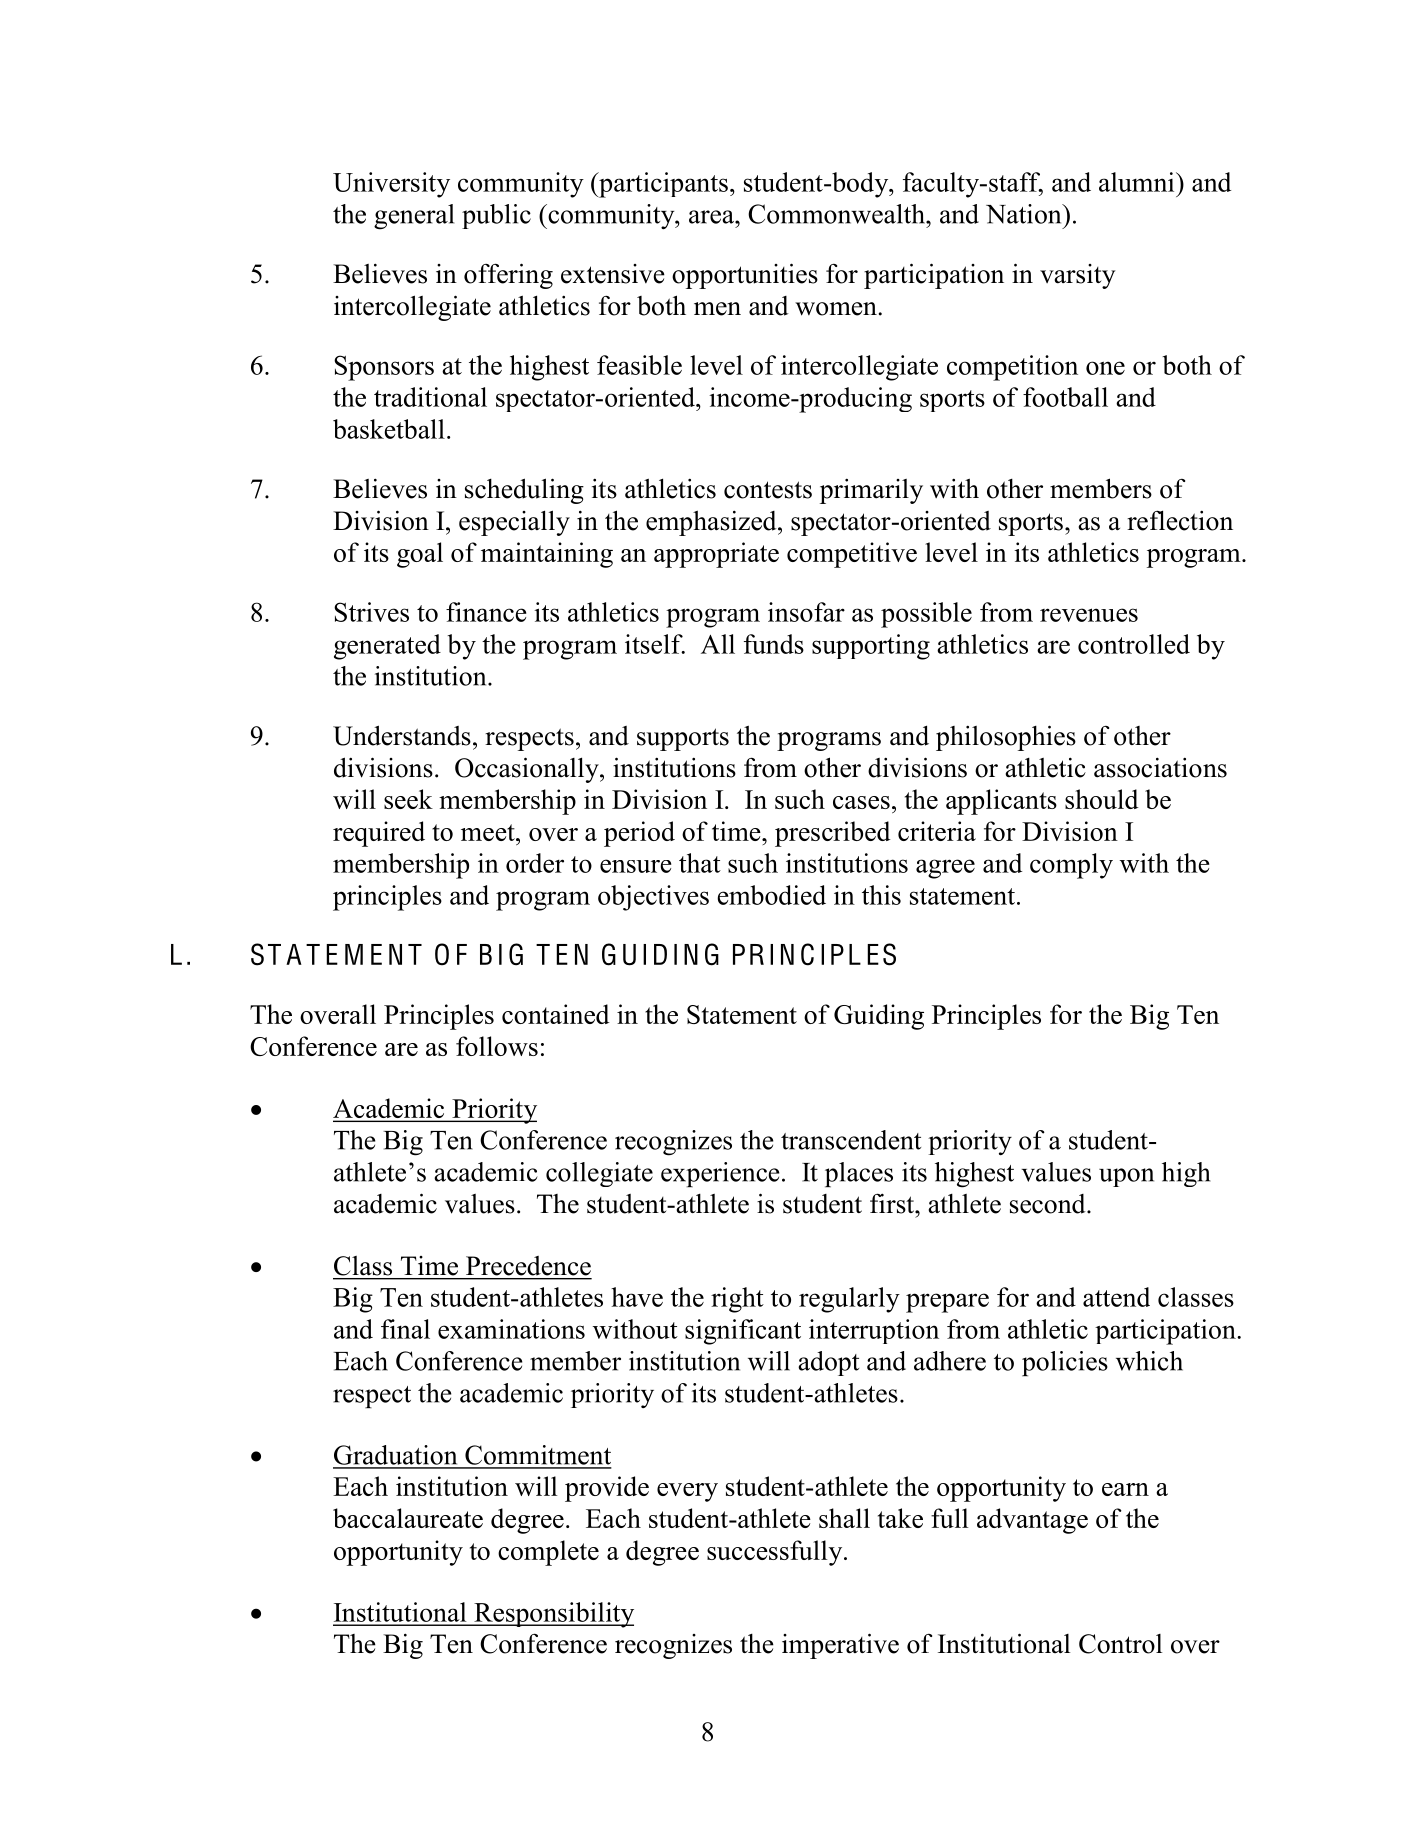 The height and width of the screenshot is (1831, 1415). I want to click on imperative, so click(840, 1646).
